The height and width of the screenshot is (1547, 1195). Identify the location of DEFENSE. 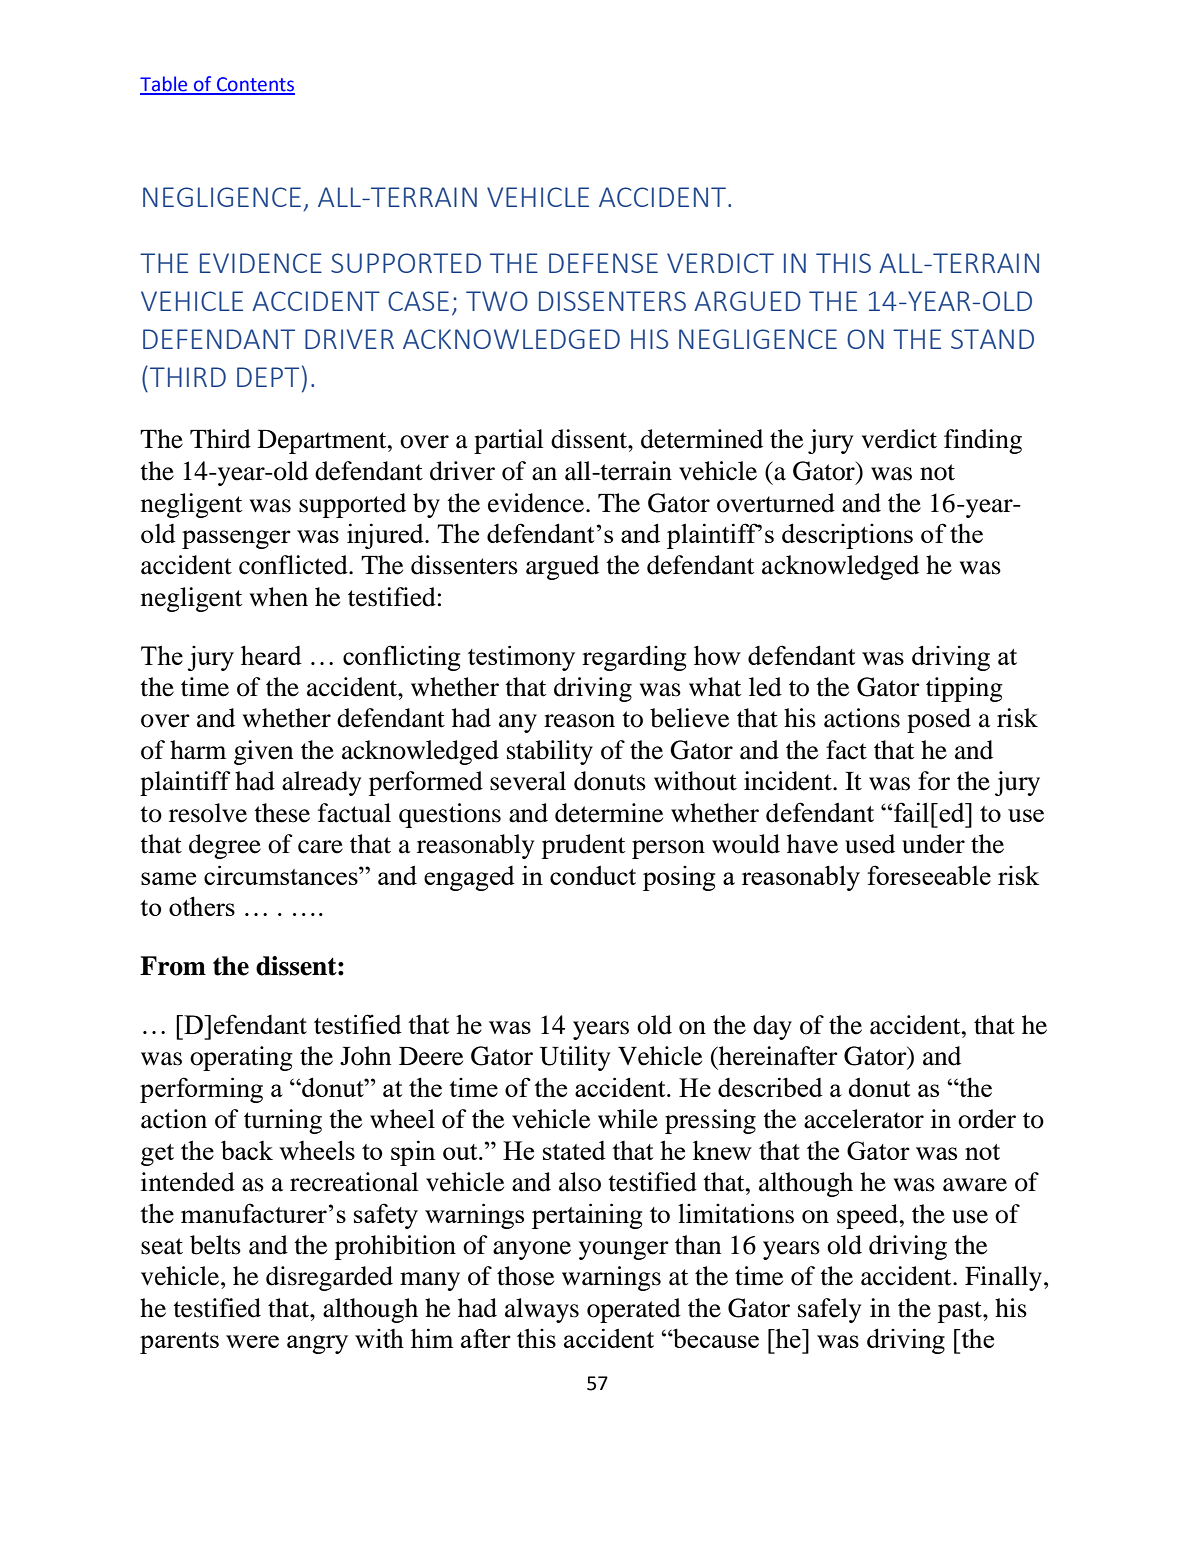
(603, 263).
